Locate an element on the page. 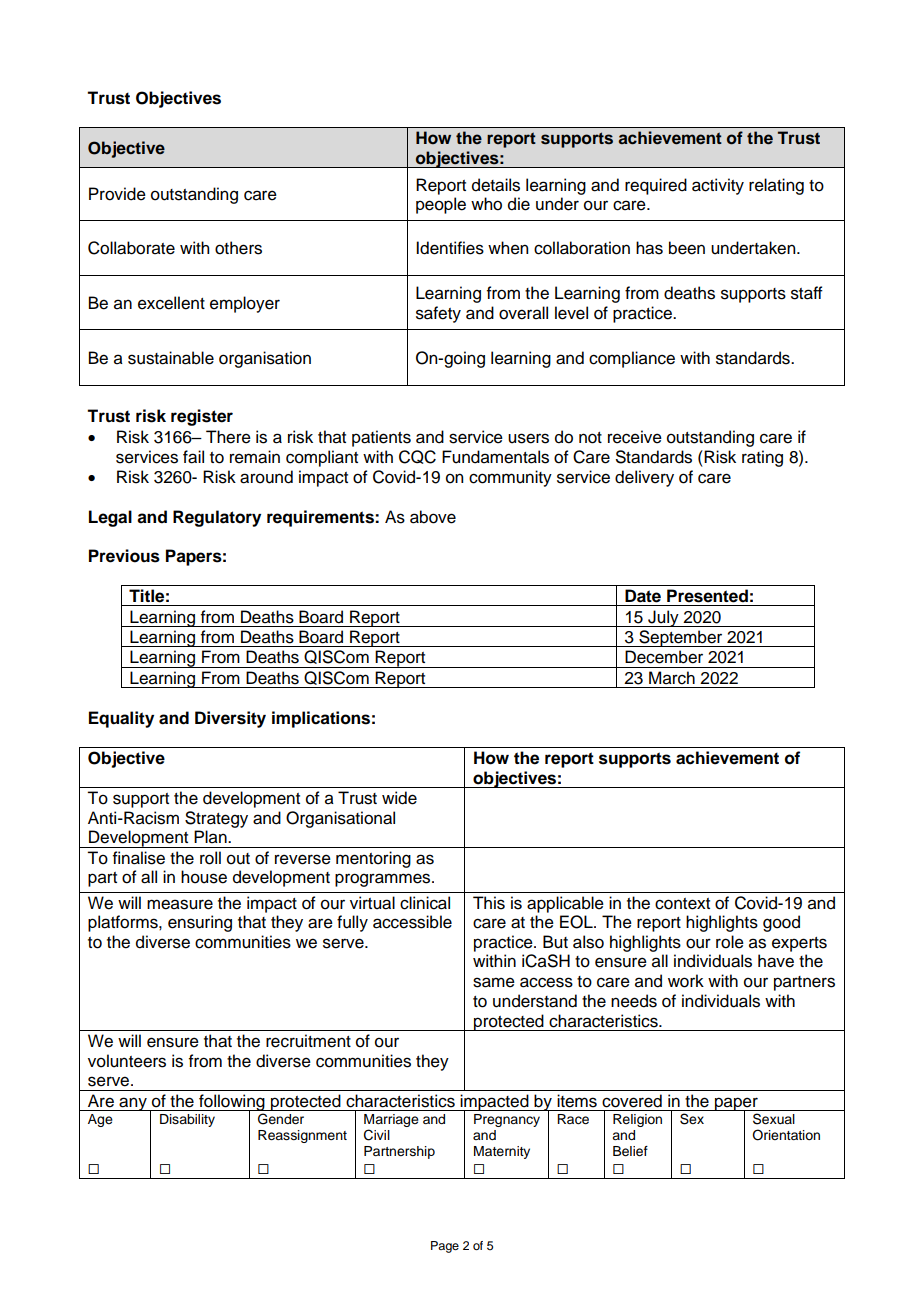  Disability is located at coordinates (187, 1120).
